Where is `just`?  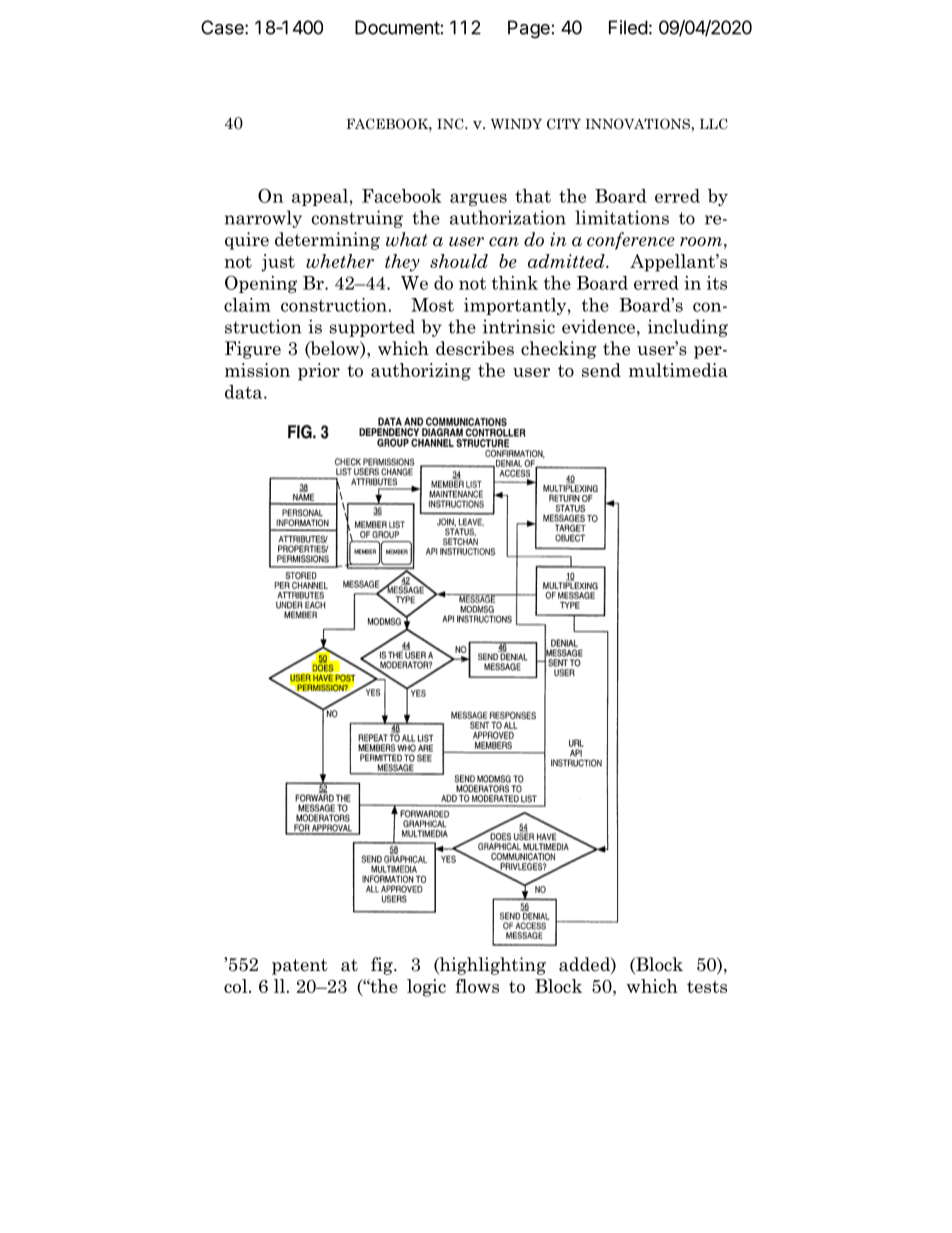
just is located at coordinates (278, 263).
